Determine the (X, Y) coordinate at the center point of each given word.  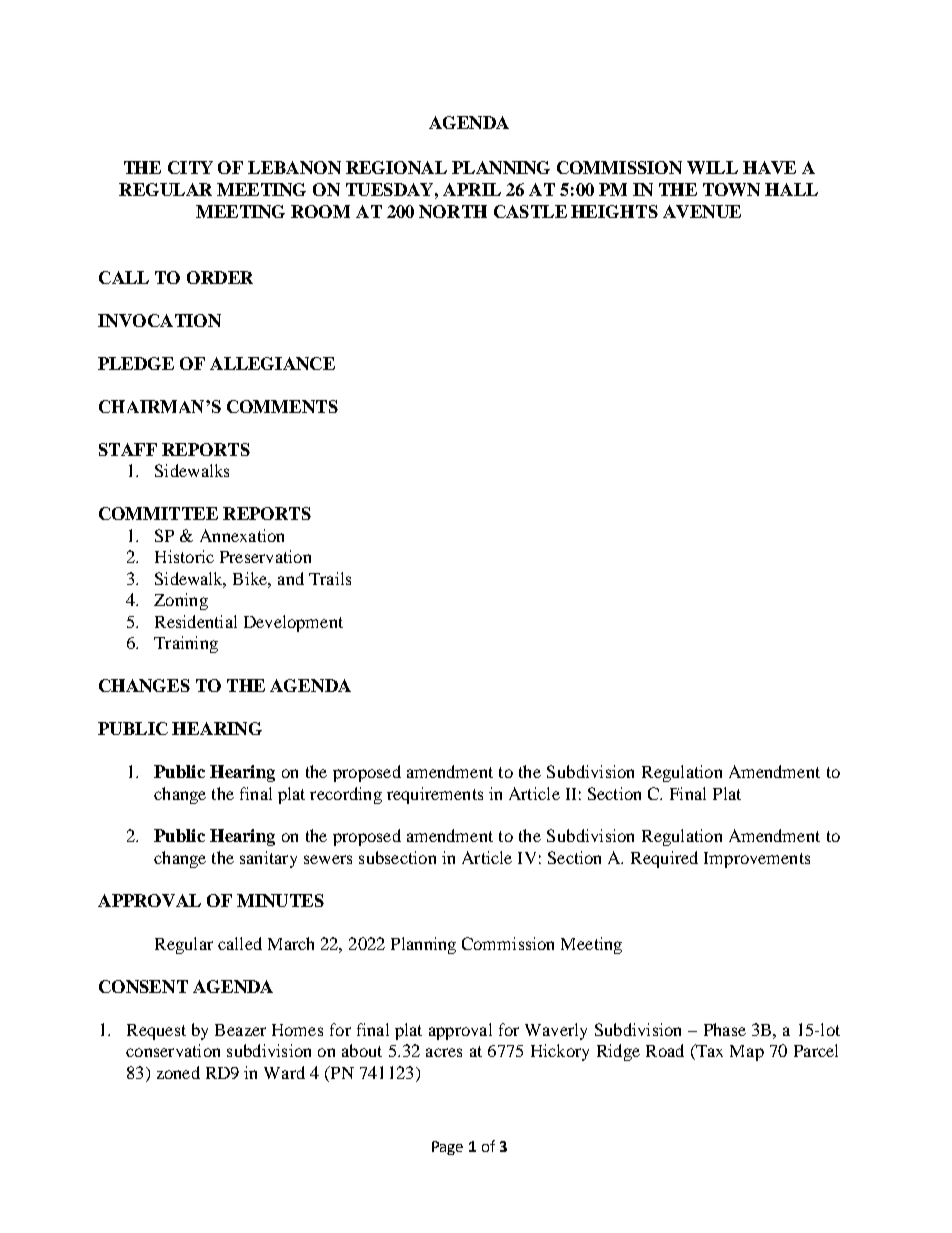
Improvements (757, 860)
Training (186, 644)
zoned (178, 1072)
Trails (330, 578)
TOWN (731, 189)
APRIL (472, 189)
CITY (190, 167)
